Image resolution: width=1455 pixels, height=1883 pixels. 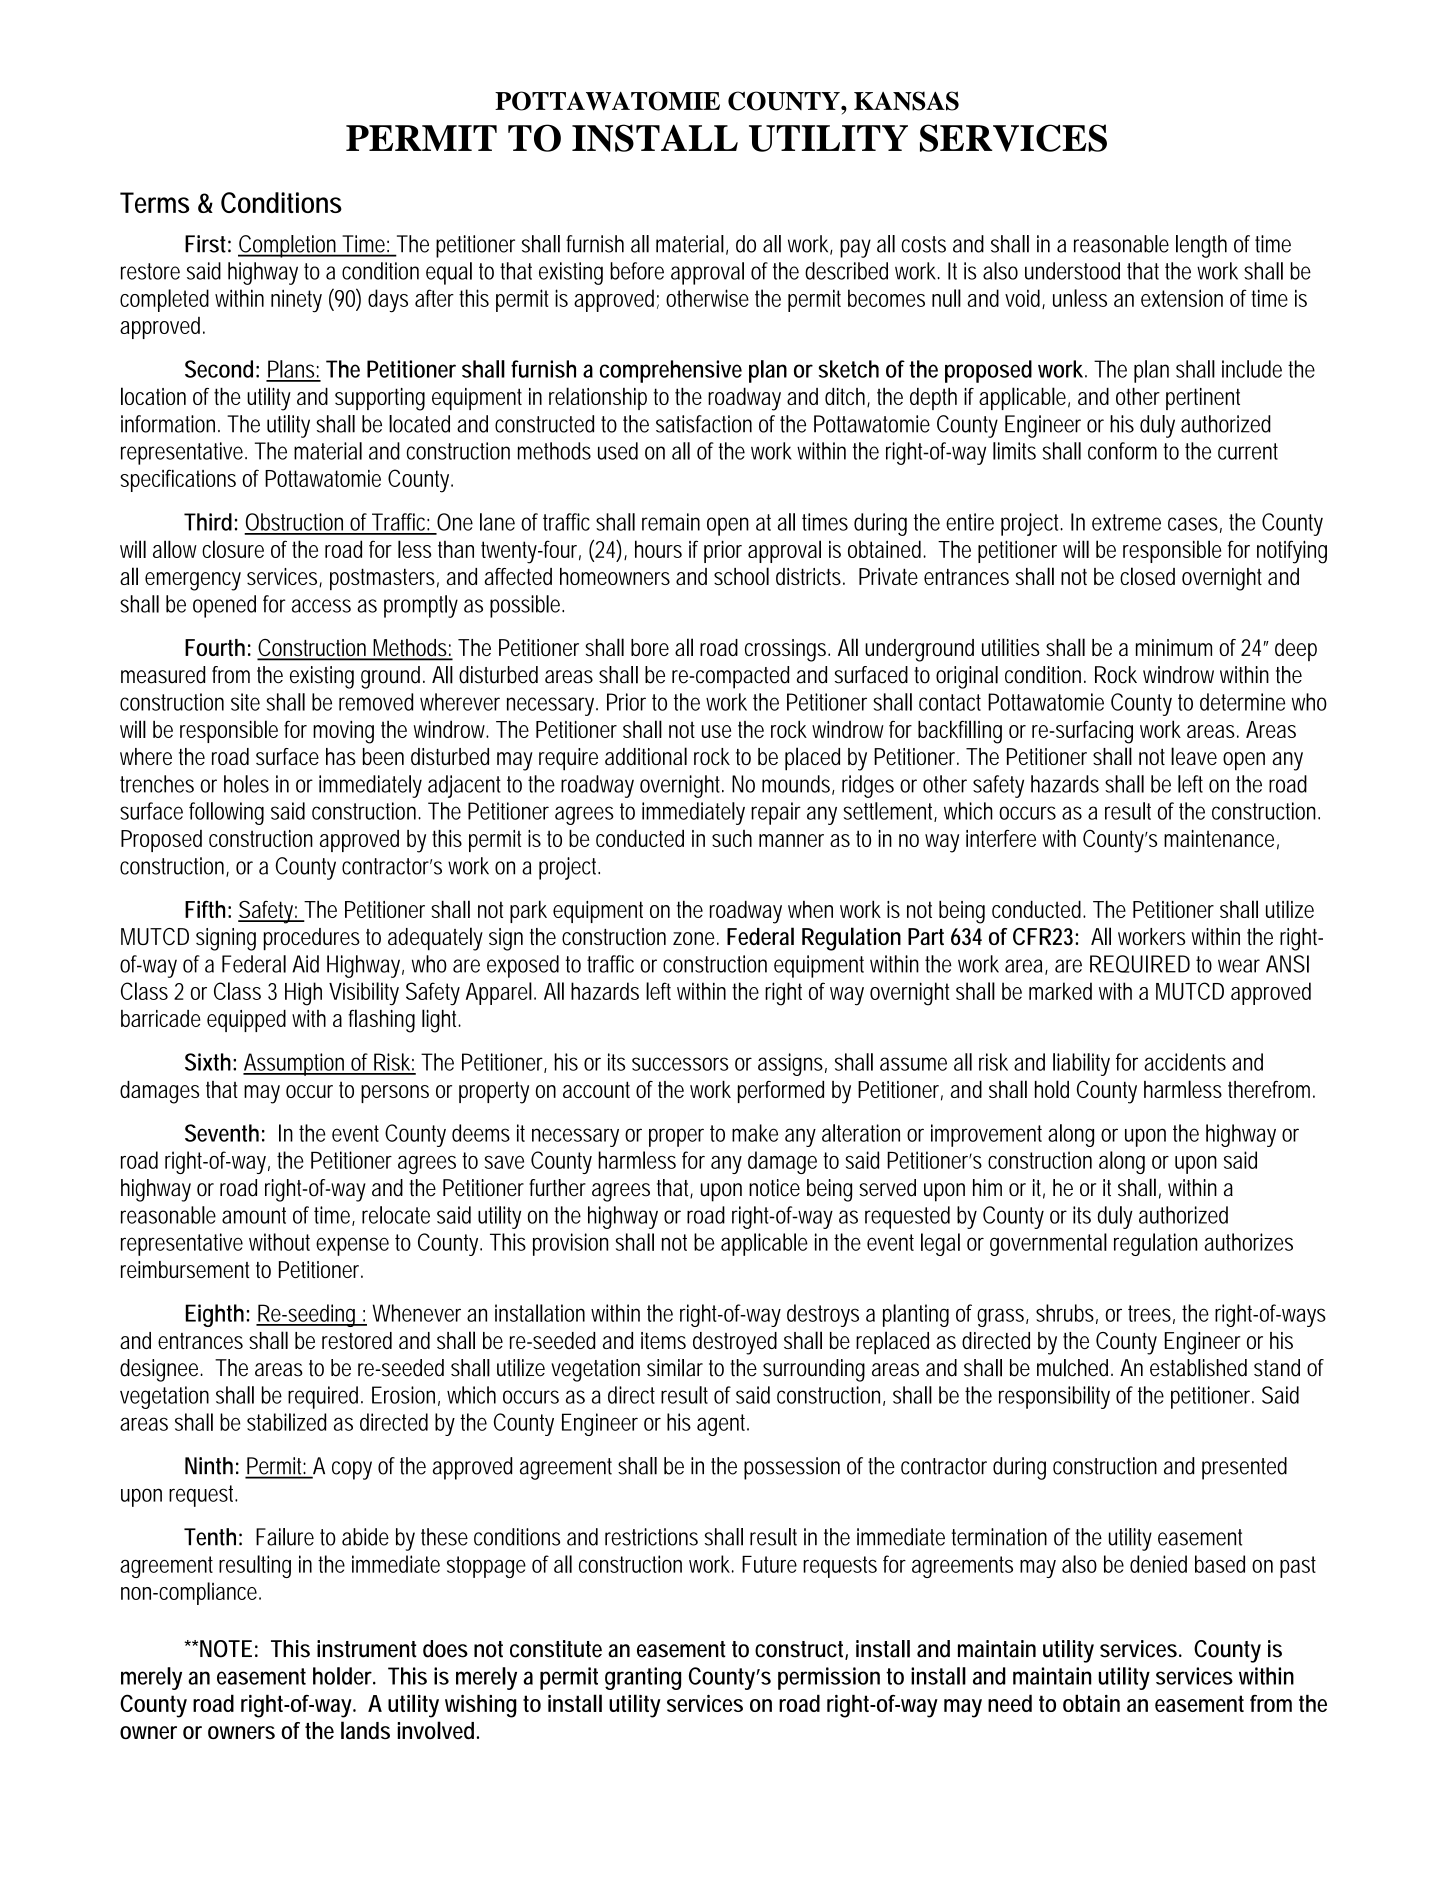 What do you see at coordinates (312, 939) in the screenshot?
I see `procedures` at bounding box center [312, 939].
